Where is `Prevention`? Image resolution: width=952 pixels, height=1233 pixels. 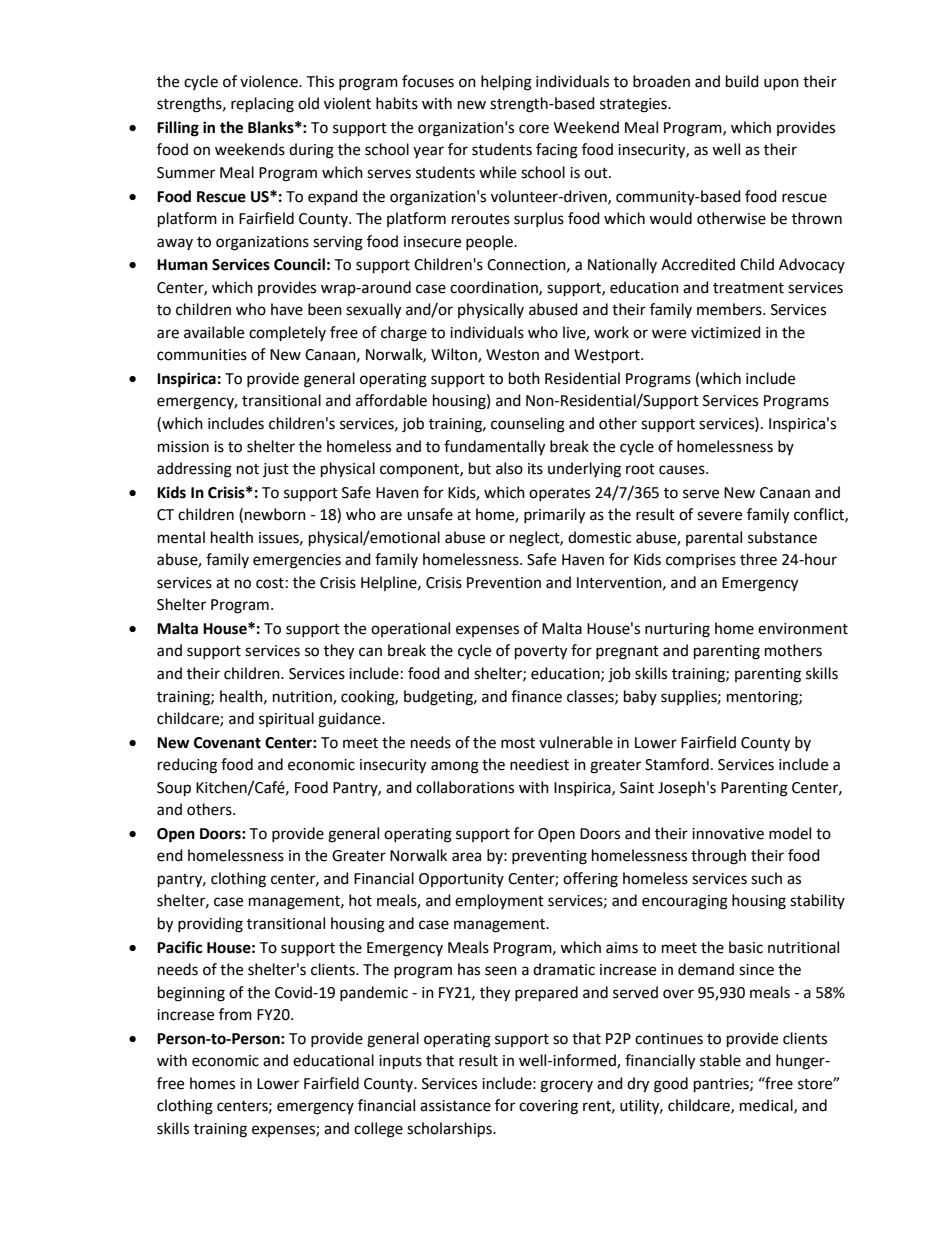
Prevention is located at coordinates (504, 583).
